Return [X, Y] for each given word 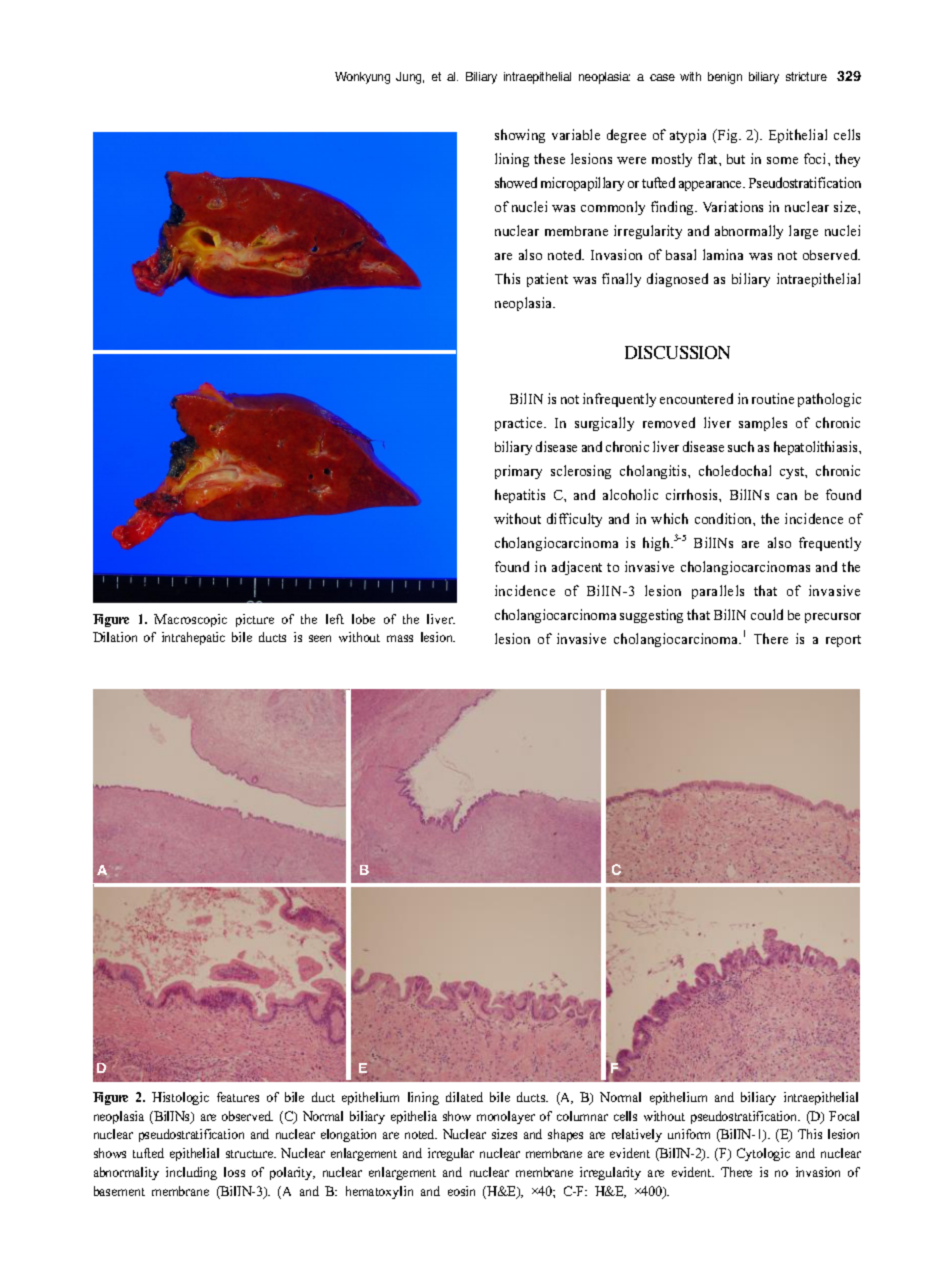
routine [773, 398]
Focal [844, 1116]
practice [520, 424]
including [191, 1173]
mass [400, 638]
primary [518, 472]
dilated [464, 1097]
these [549, 158]
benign [725, 78]
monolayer [506, 1117]
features [238, 1097]
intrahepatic [193, 638]
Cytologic [763, 1154]
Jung [410, 78]
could [767, 614]
